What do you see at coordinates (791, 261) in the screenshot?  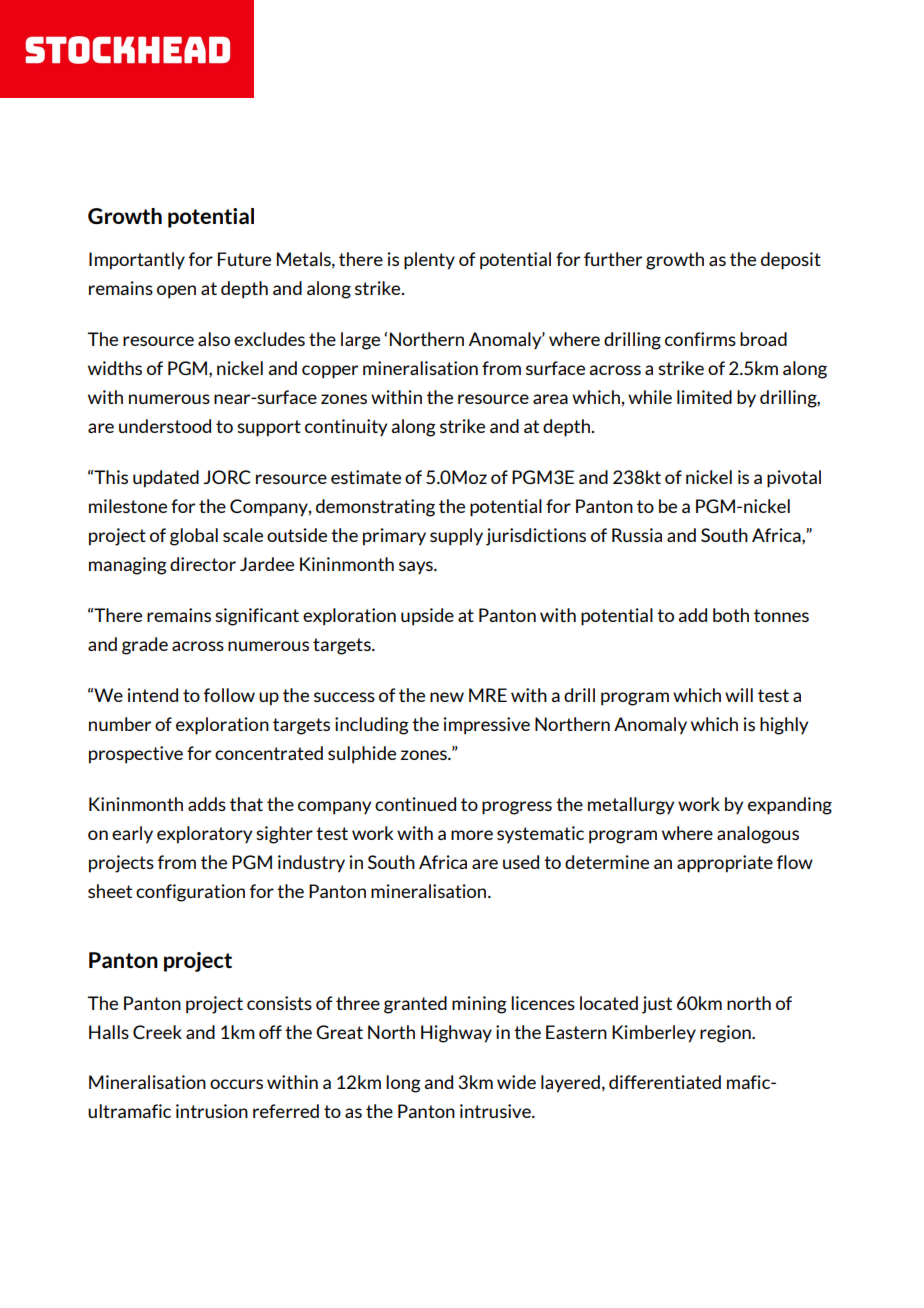 I see `deposit` at bounding box center [791, 261].
